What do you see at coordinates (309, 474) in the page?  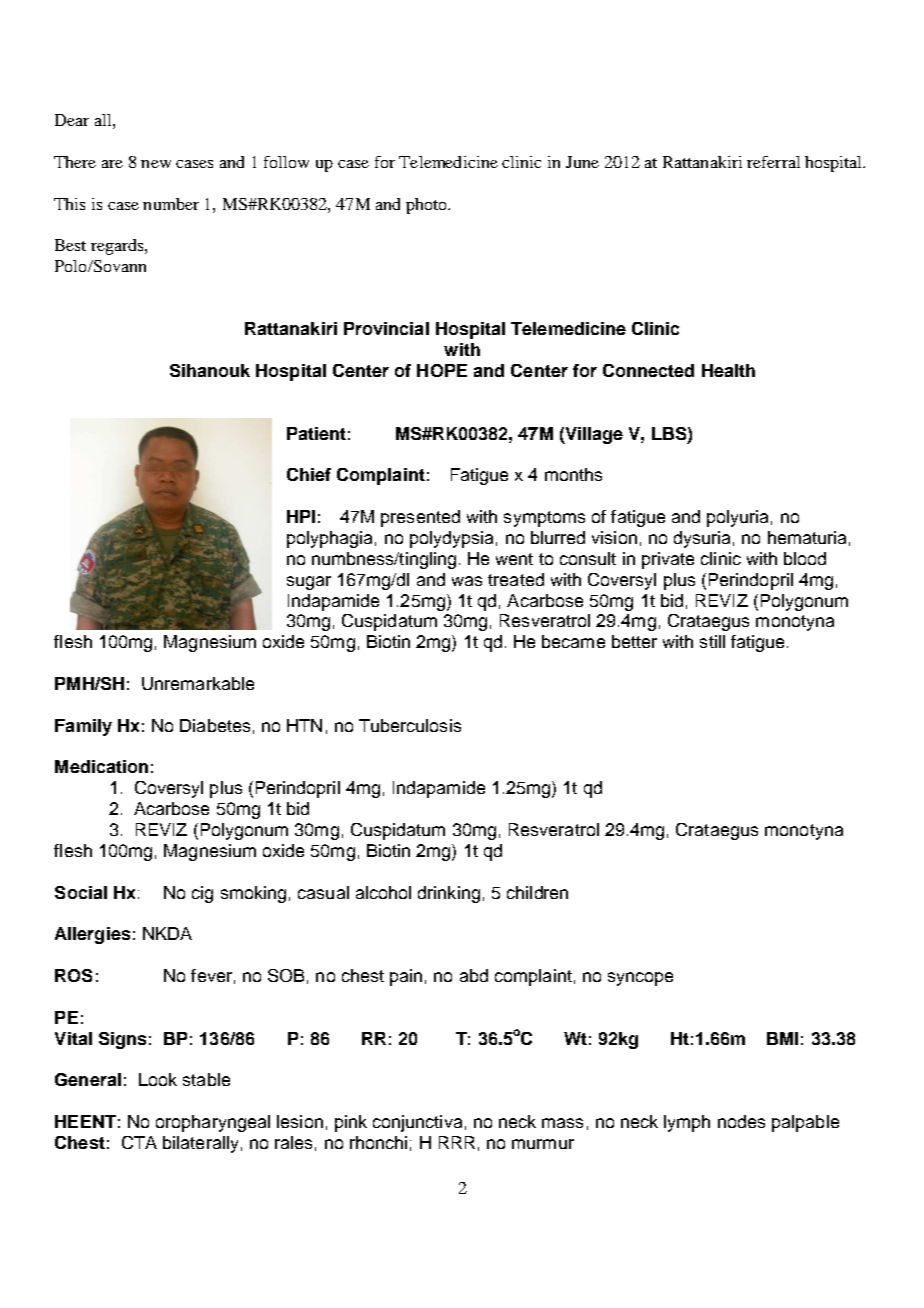 I see `Chief` at bounding box center [309, 474].
